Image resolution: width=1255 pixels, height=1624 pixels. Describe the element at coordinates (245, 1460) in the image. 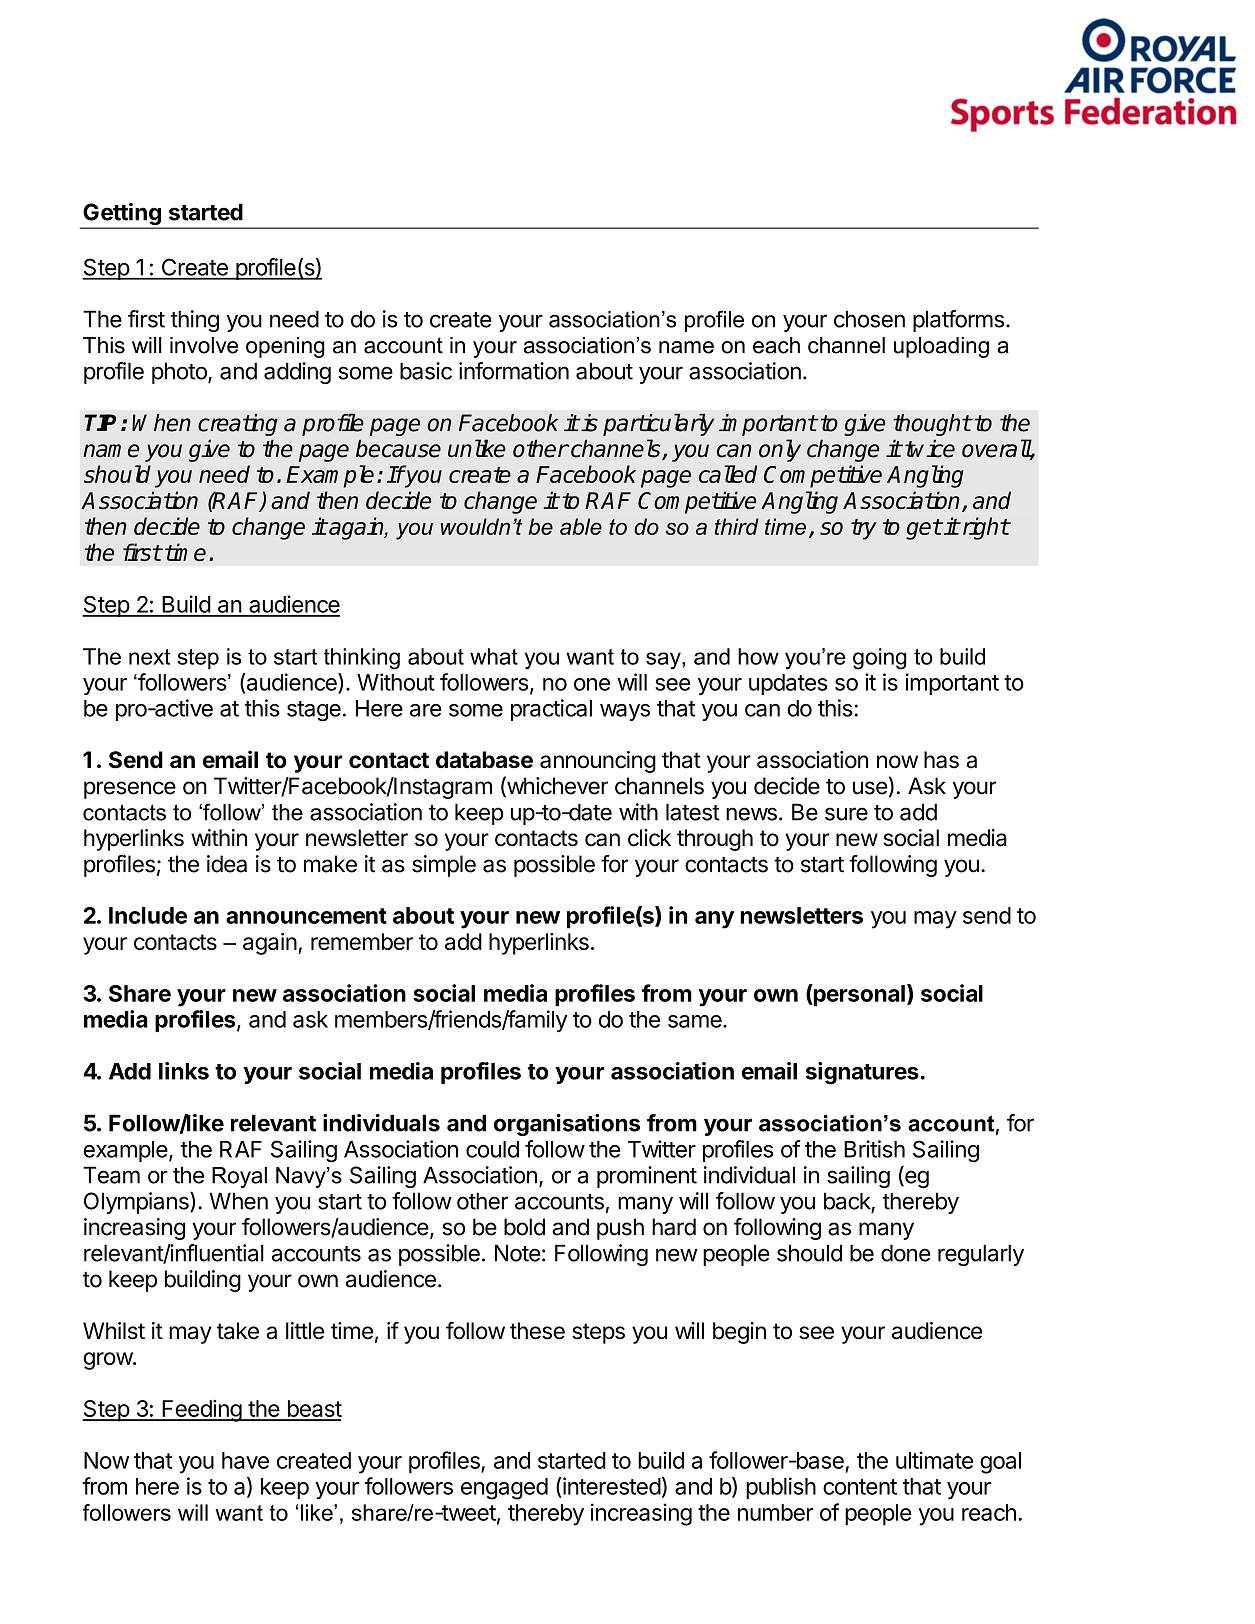

I see `have` at that location.
